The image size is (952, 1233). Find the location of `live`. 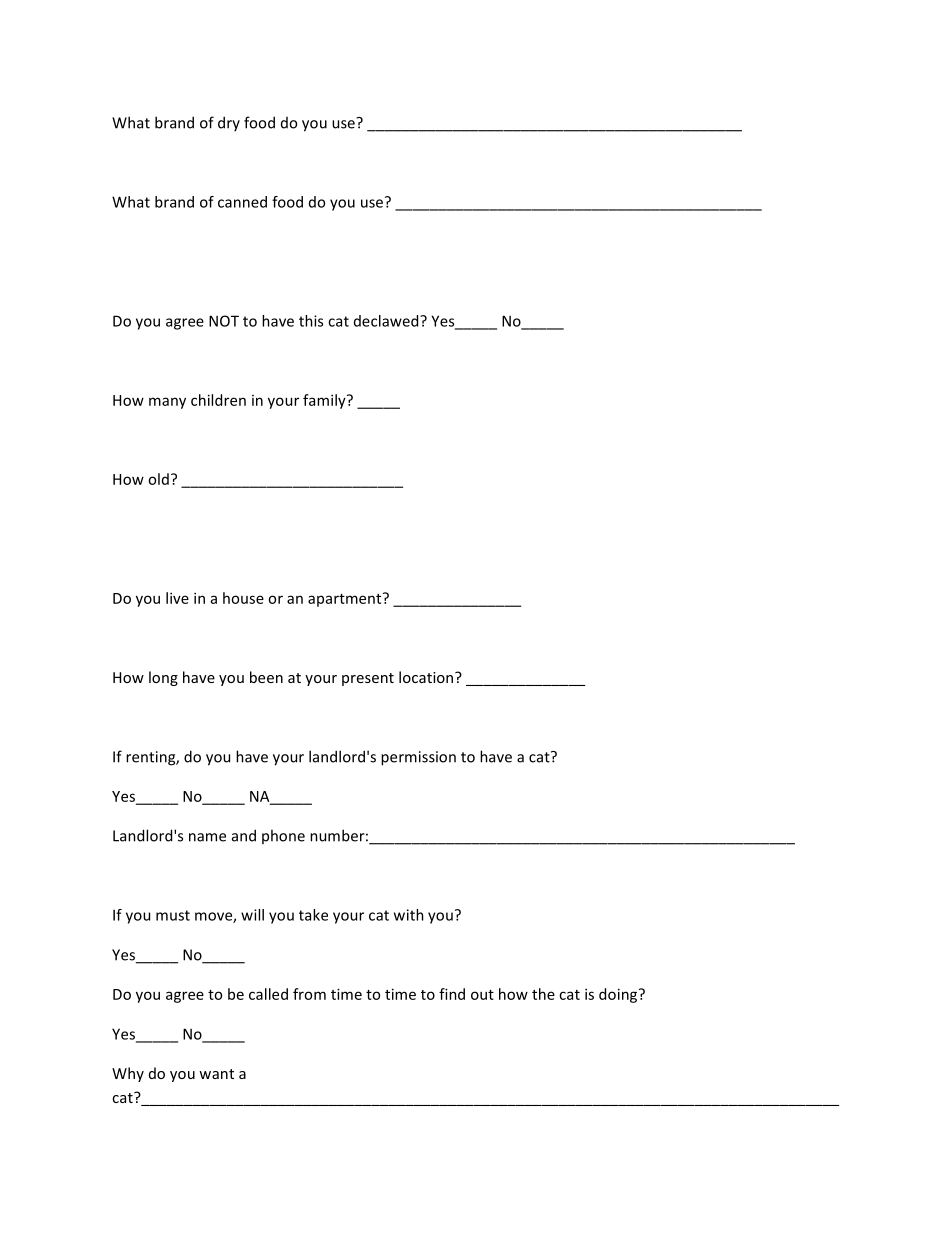

live is located at coordinates (177, 598).
